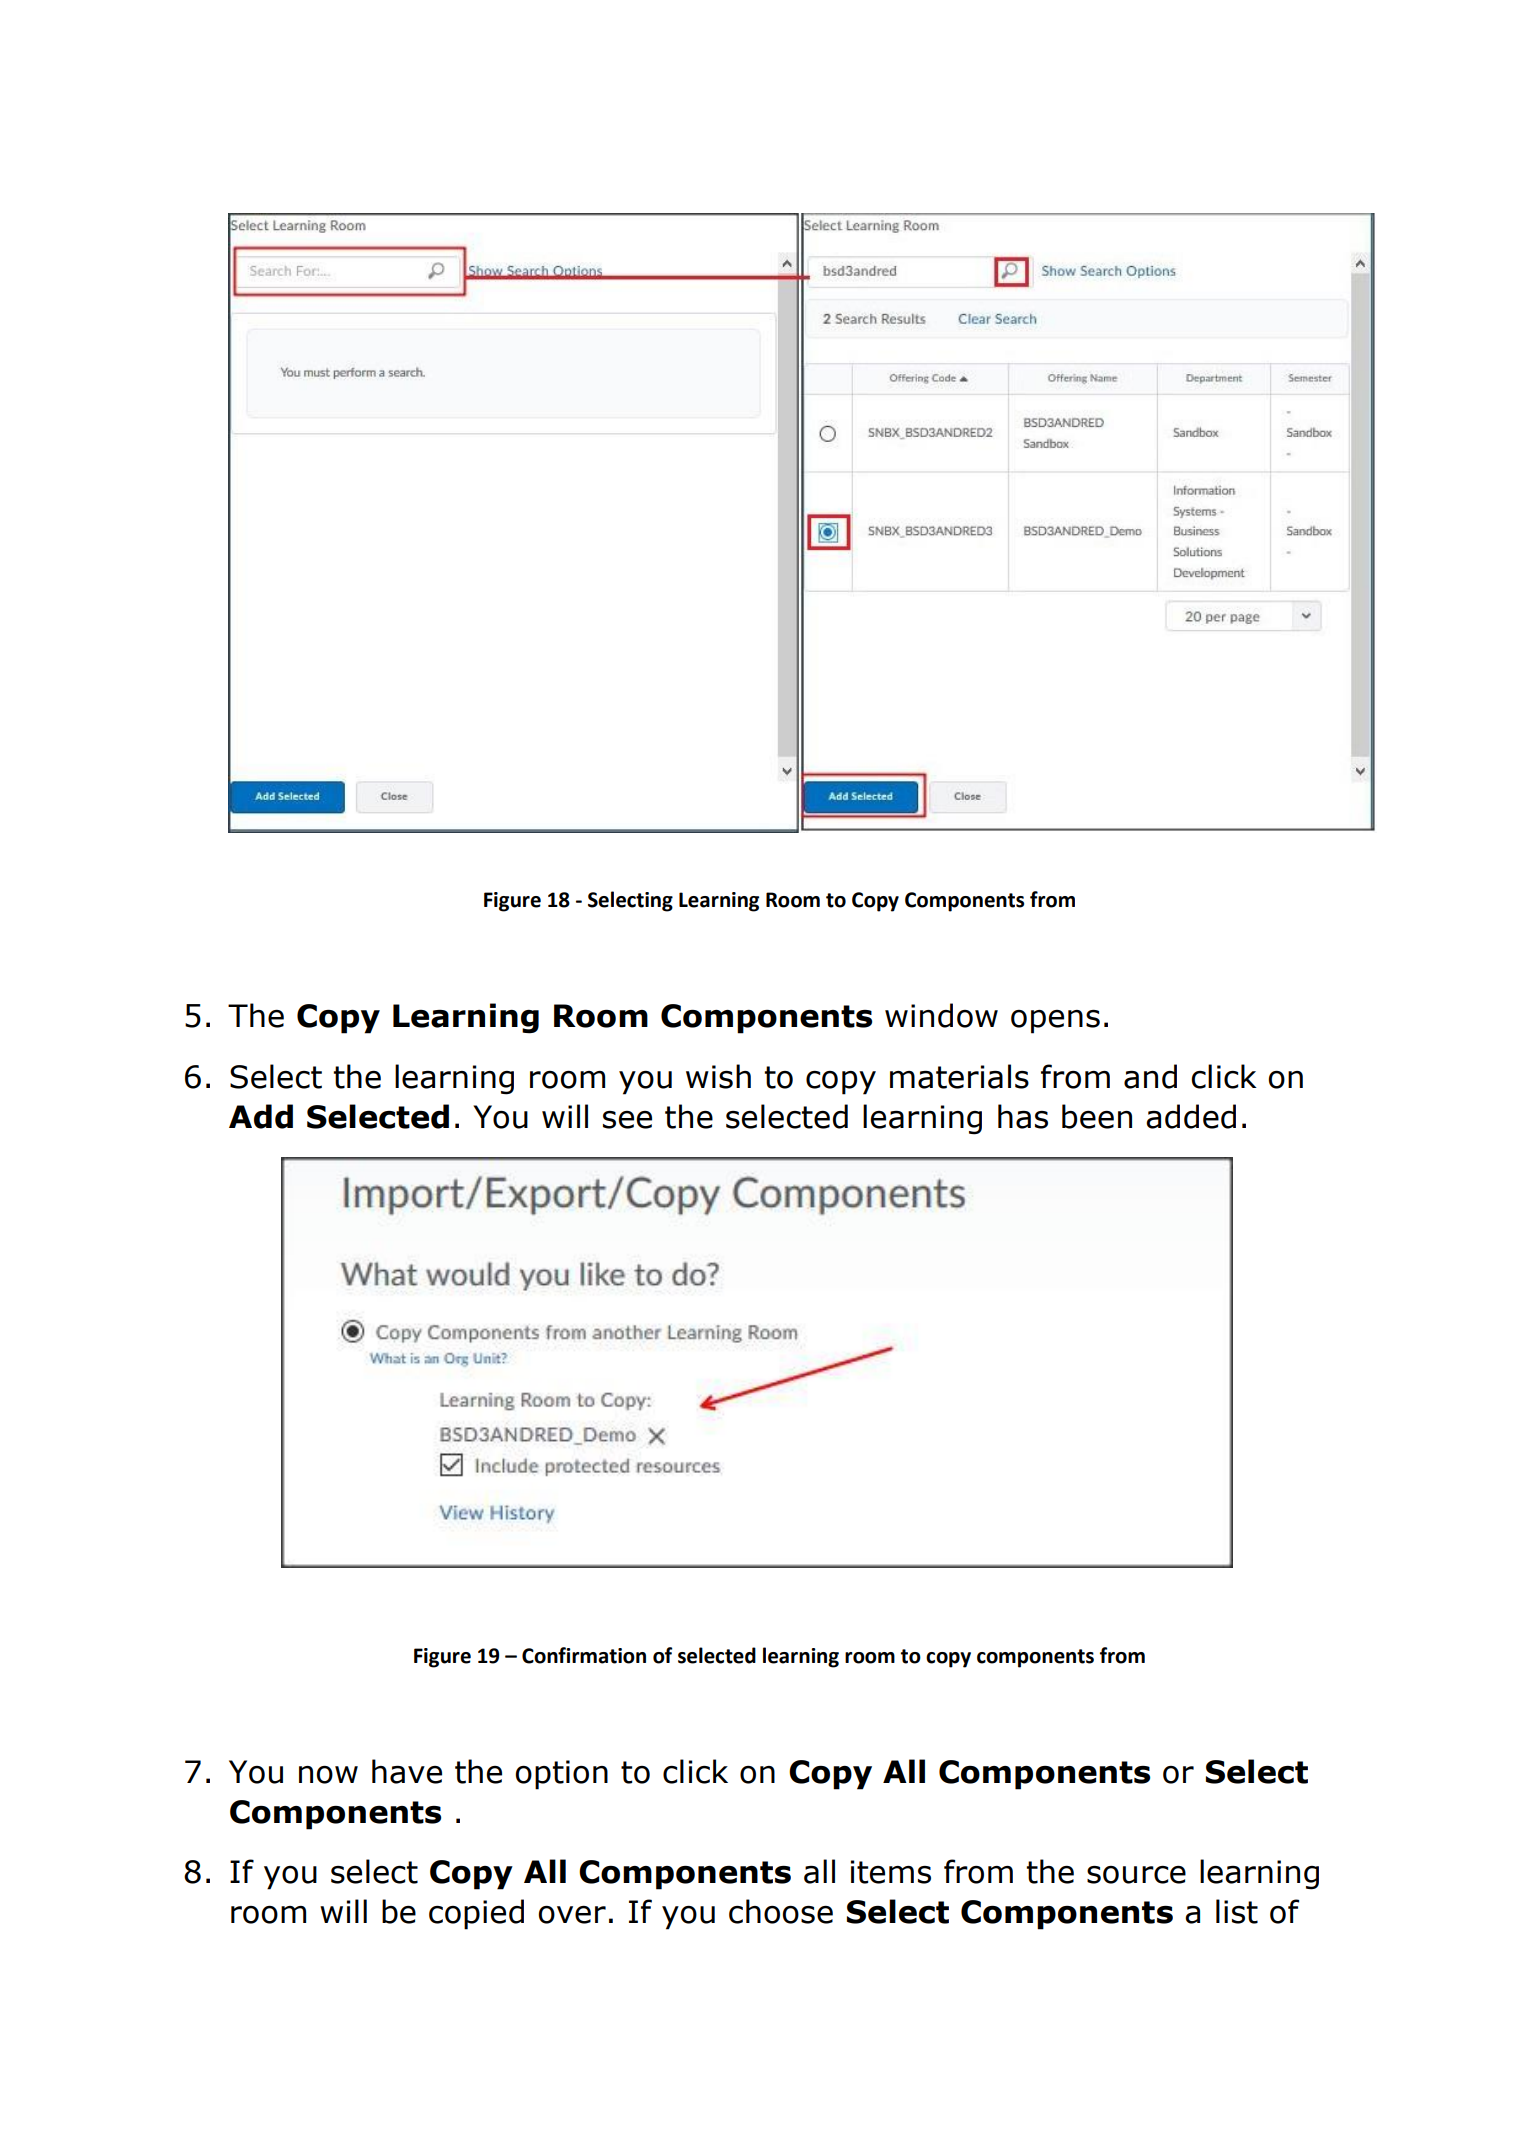  I want to click on and, so click(1150, 1076).
